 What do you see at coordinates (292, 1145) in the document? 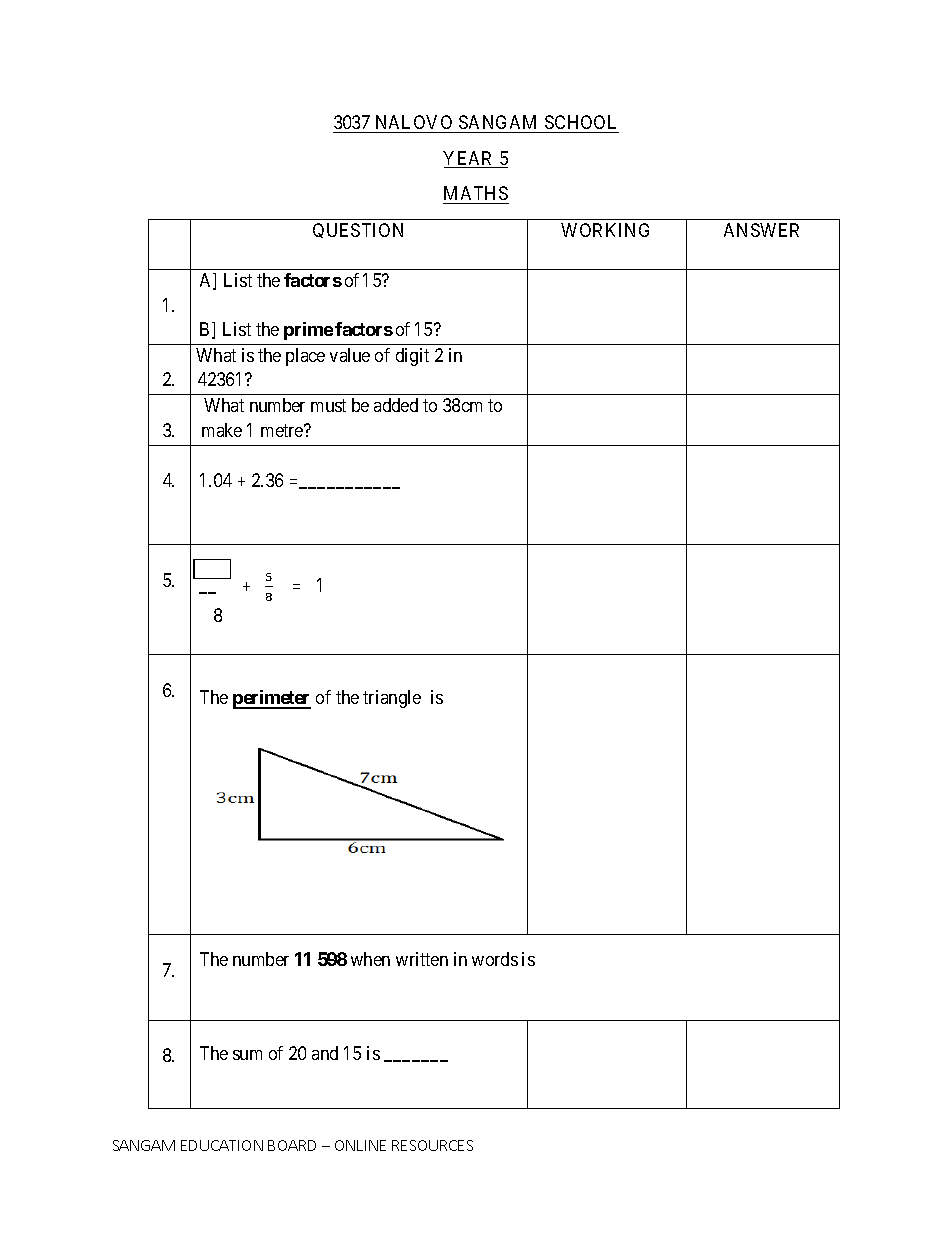
I see `BOARD` at bounding box center [292, 1145].
